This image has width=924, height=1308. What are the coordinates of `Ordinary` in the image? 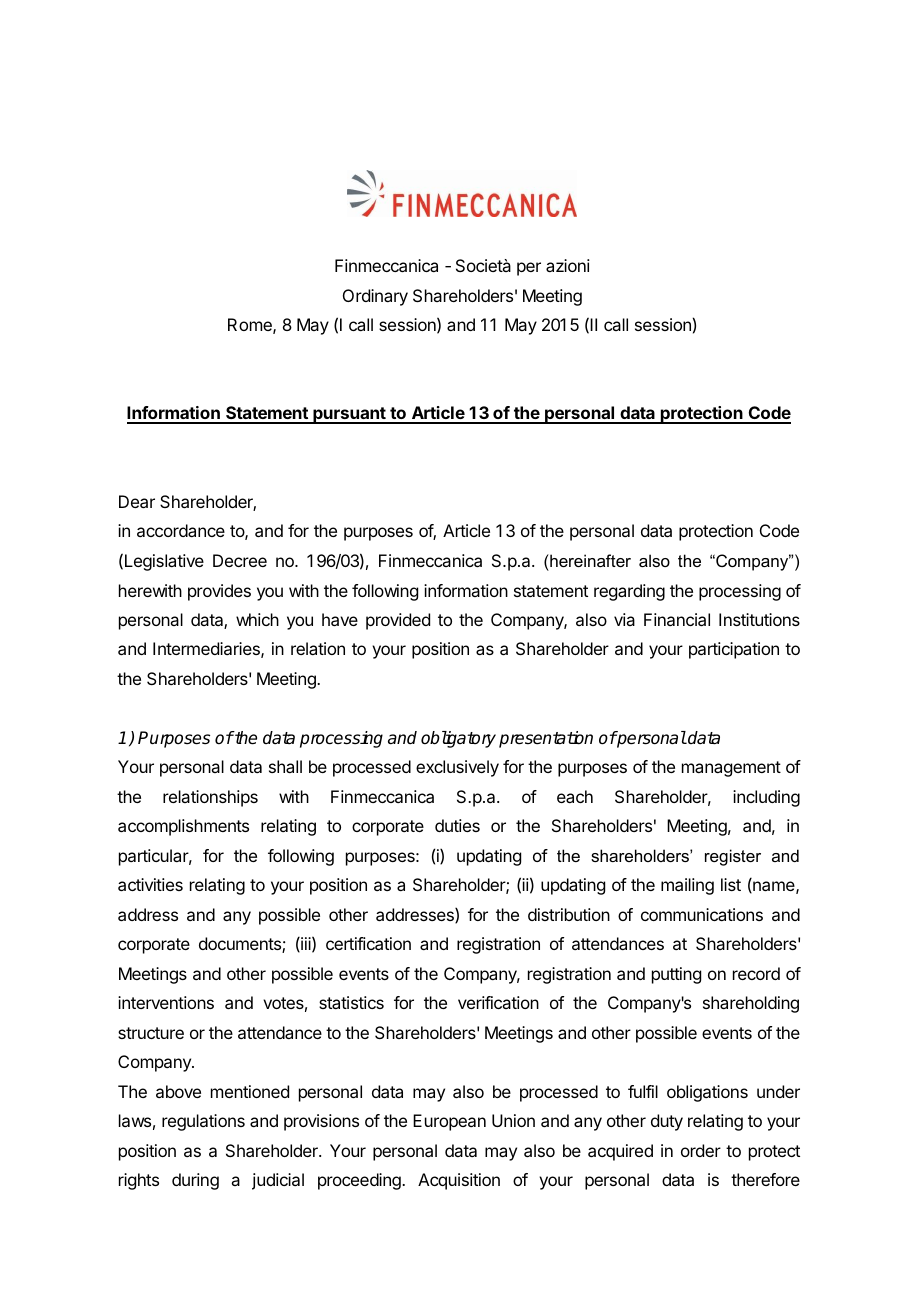 It's located at (375, 297).
